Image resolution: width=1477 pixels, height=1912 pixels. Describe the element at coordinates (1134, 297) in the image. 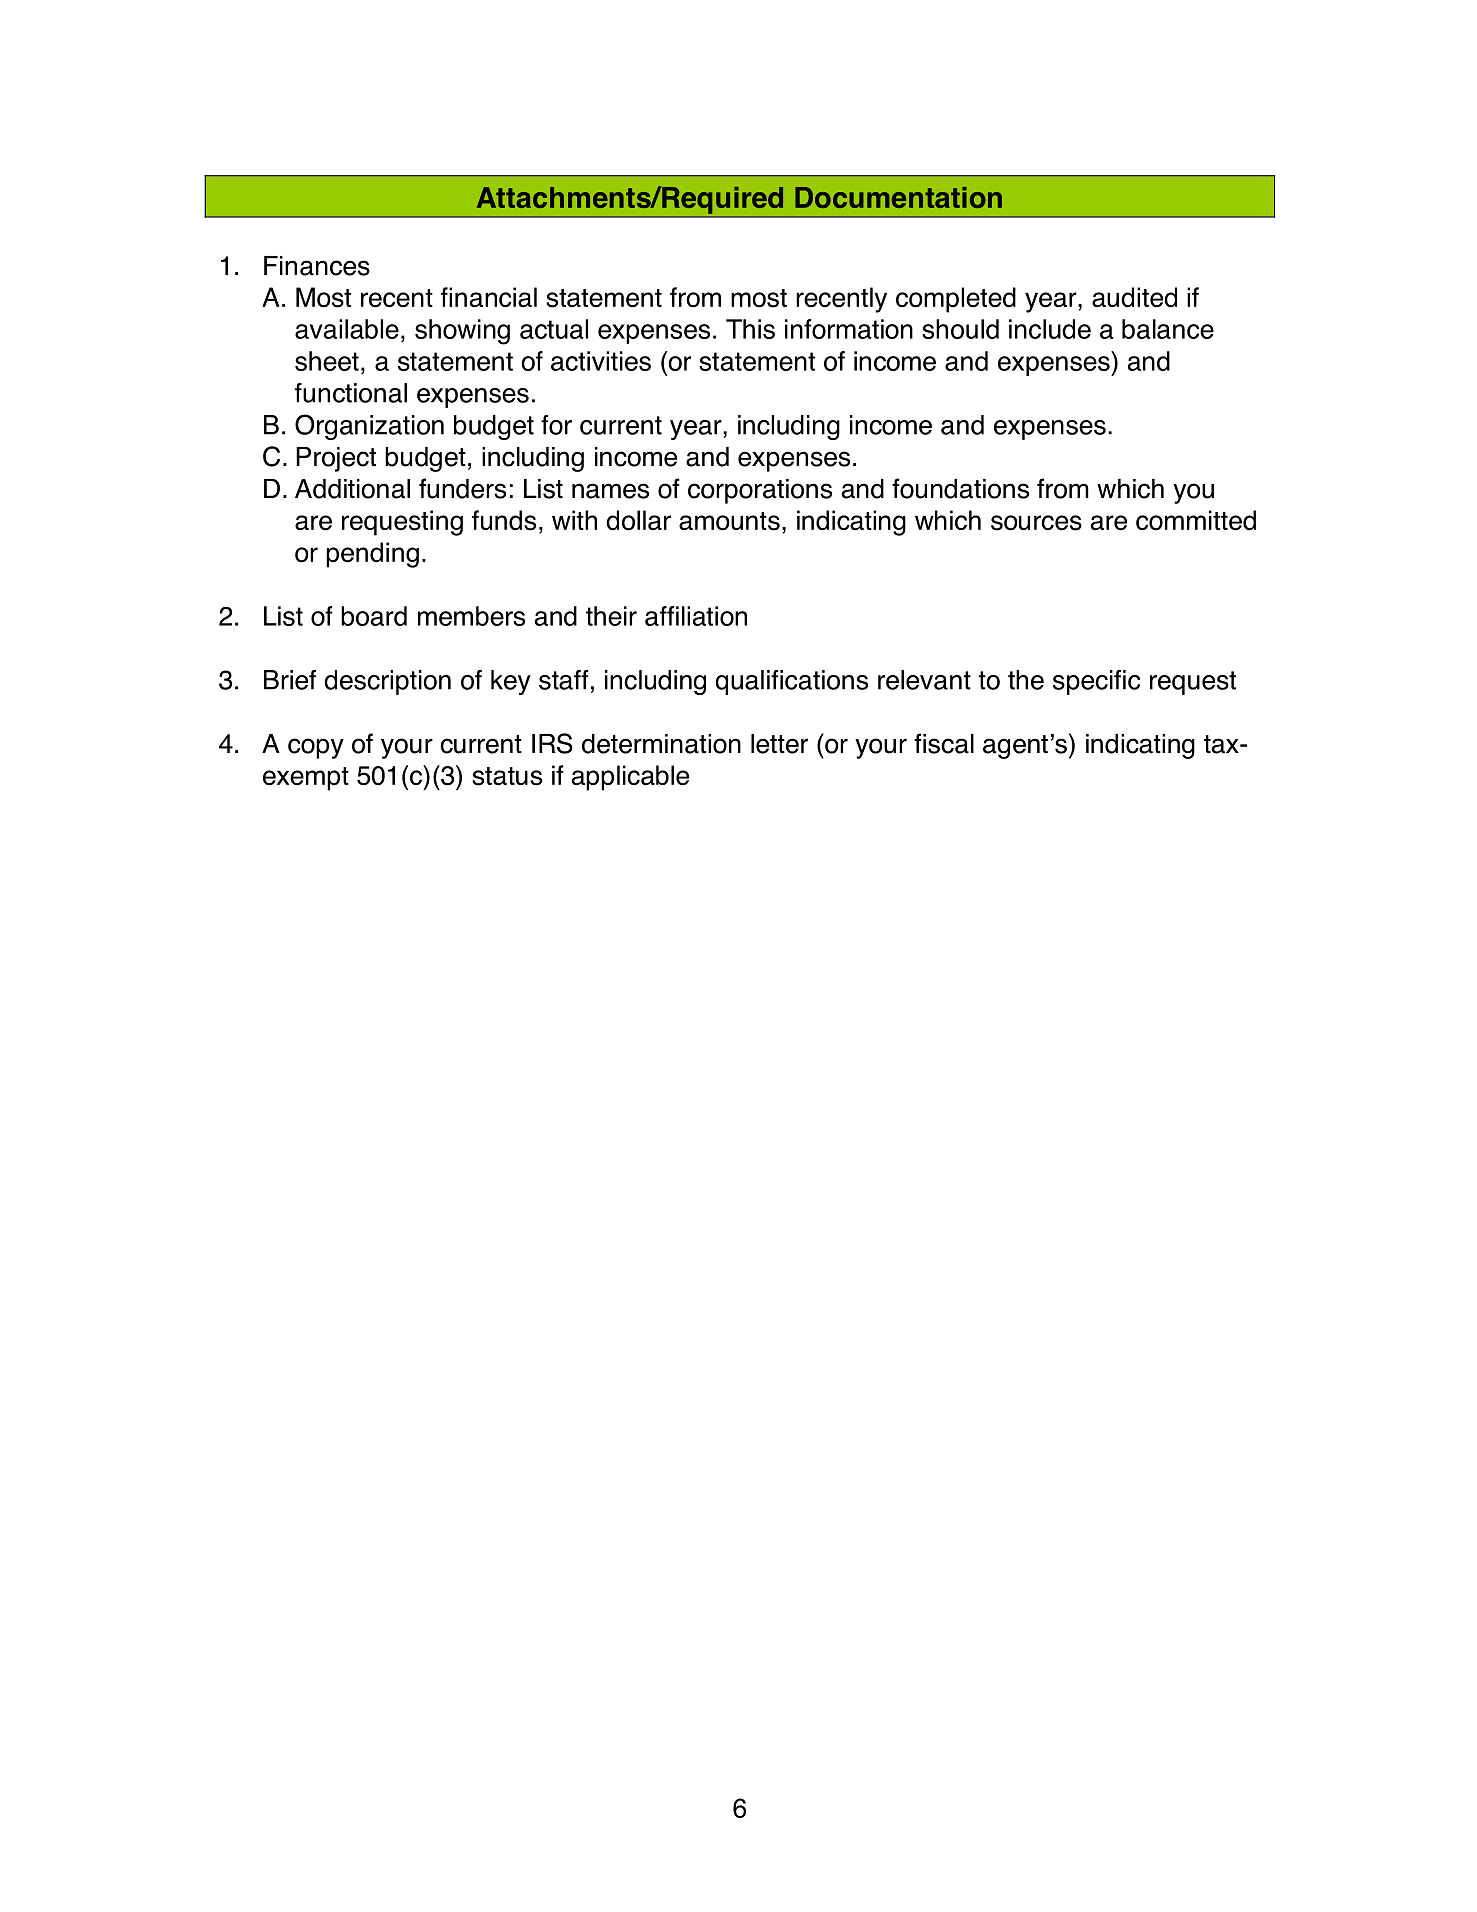

I see `audited` at that location.
